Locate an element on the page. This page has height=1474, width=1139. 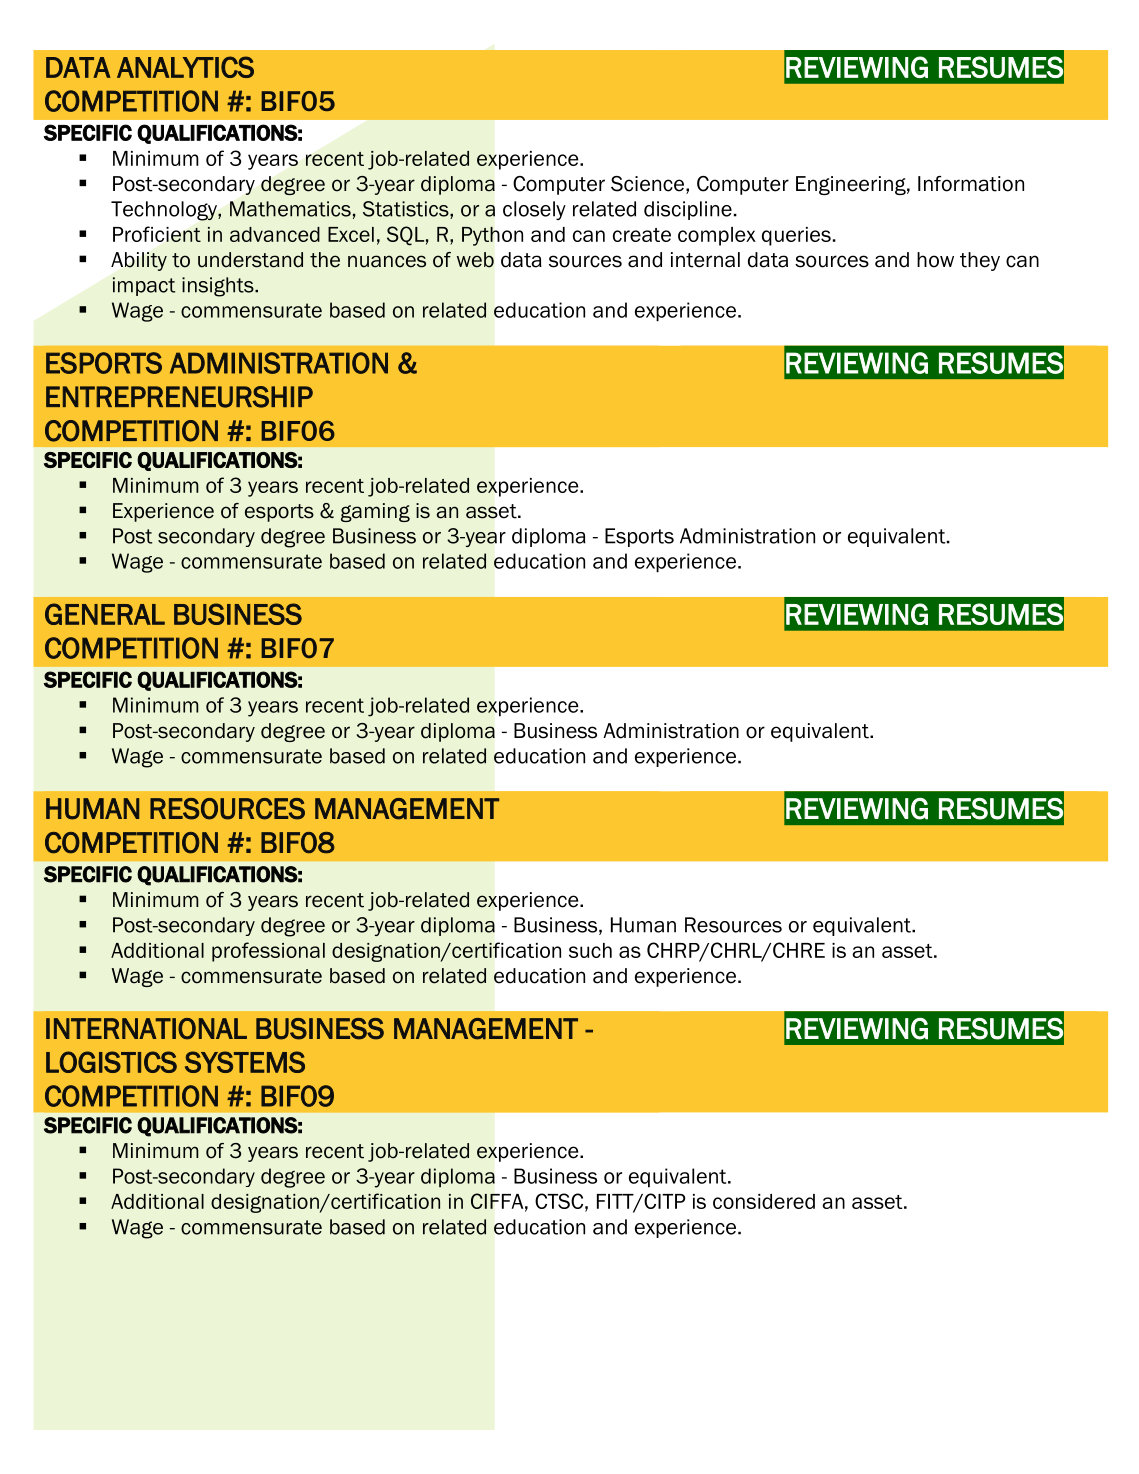
Science is located at coordinates (649, 185).
